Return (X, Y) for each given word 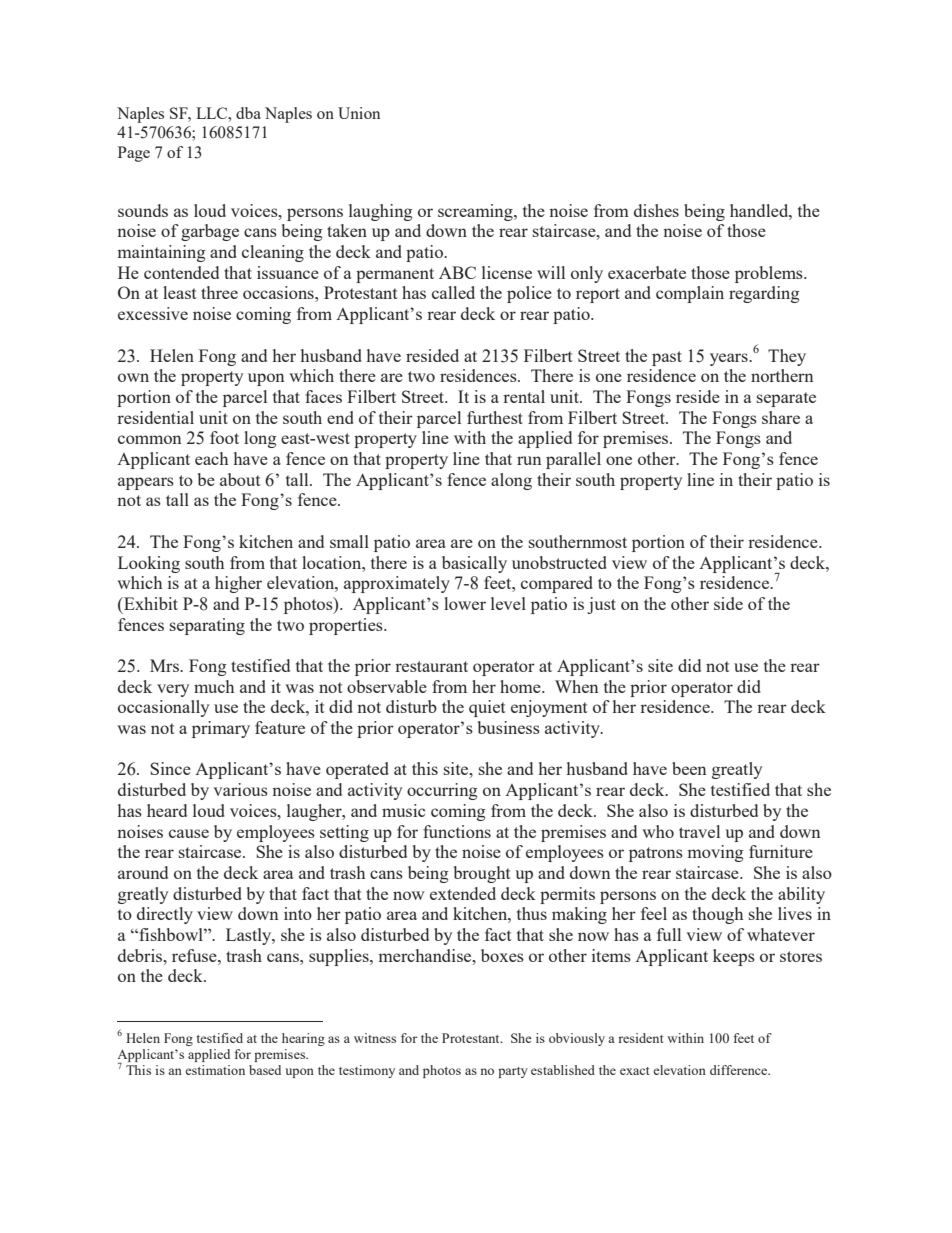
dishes (656, 210)
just (601, 605)
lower (465, 603)
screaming (476, 212)
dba (248, 113)
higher (238, 584)
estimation (215, 1070)
